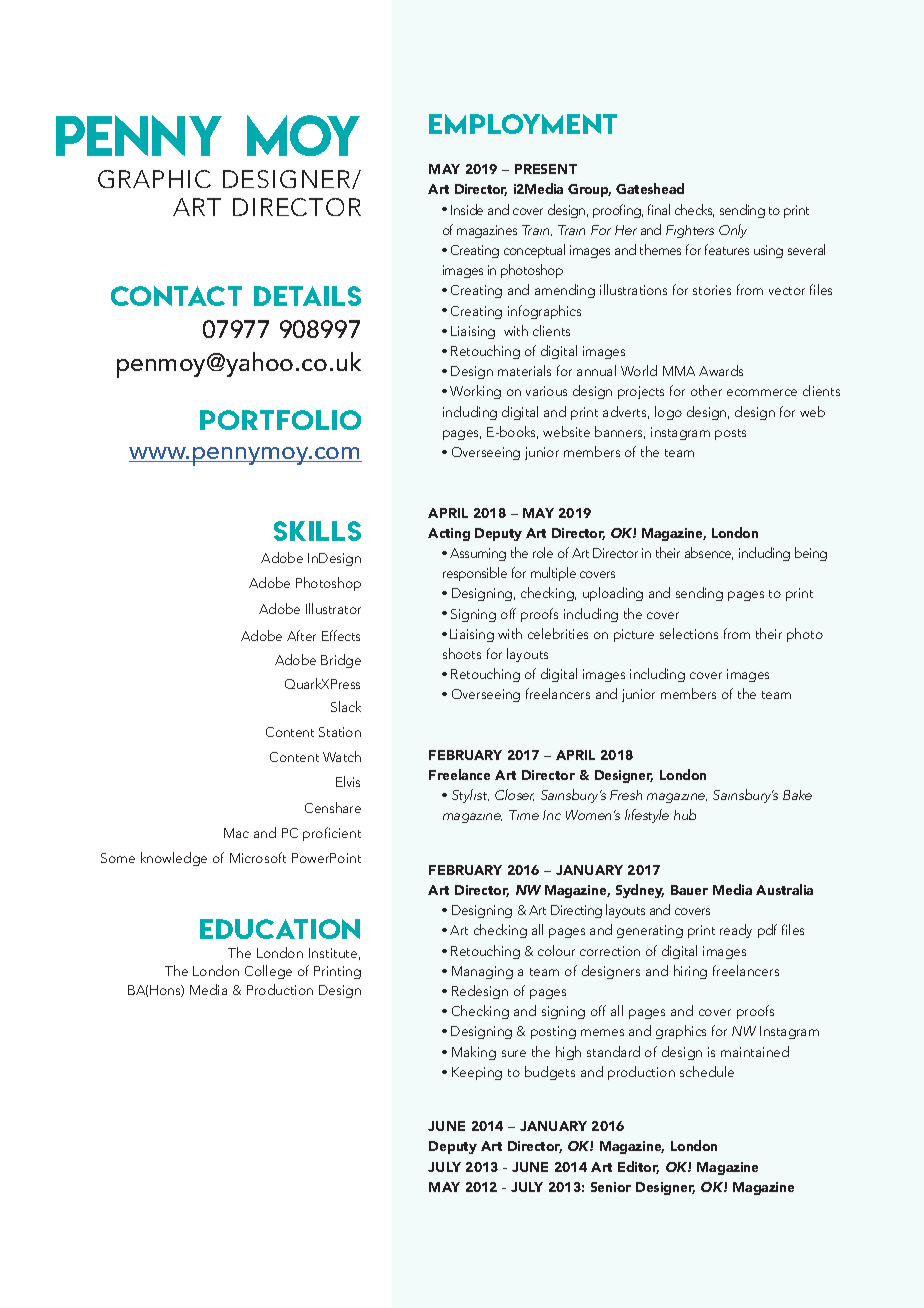  I want to click on Stylist, so click(470, 796).
